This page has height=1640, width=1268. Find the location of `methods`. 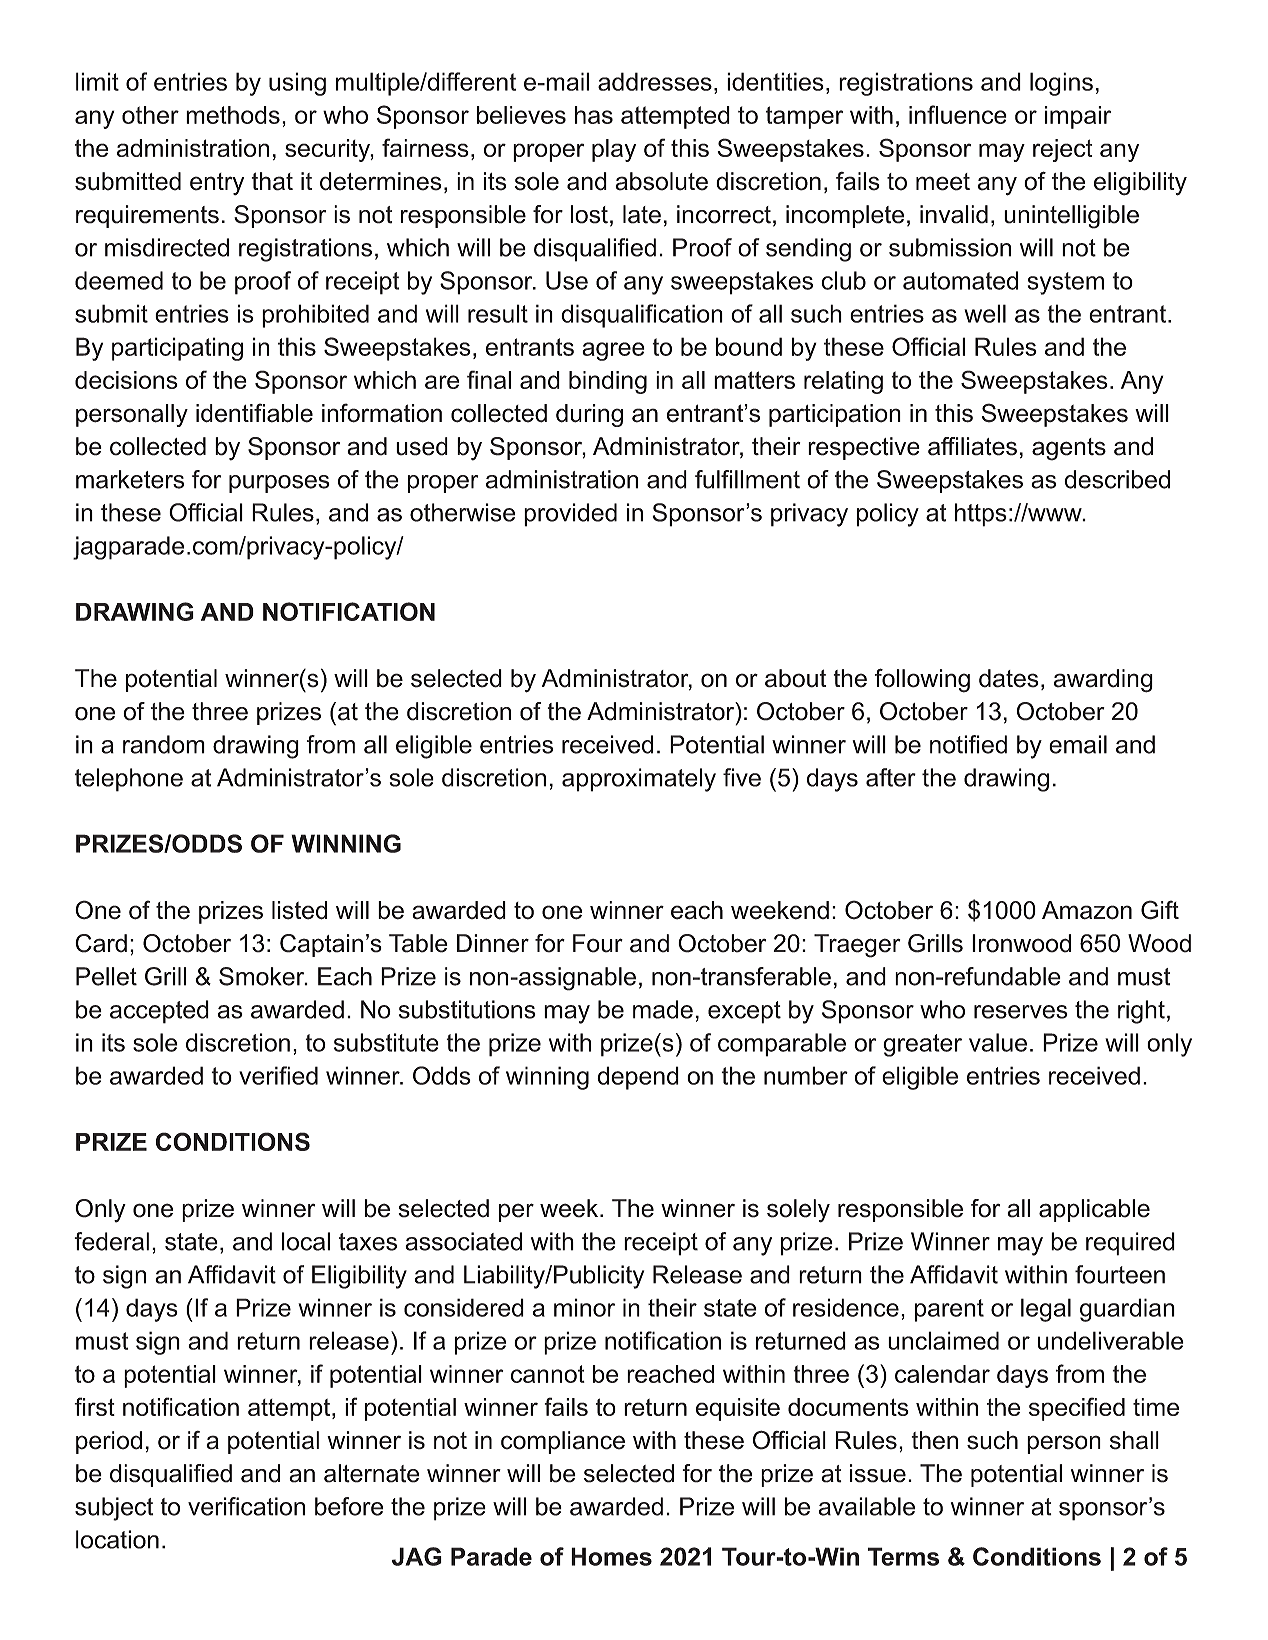

methods is located at coordinates (233, 115).
